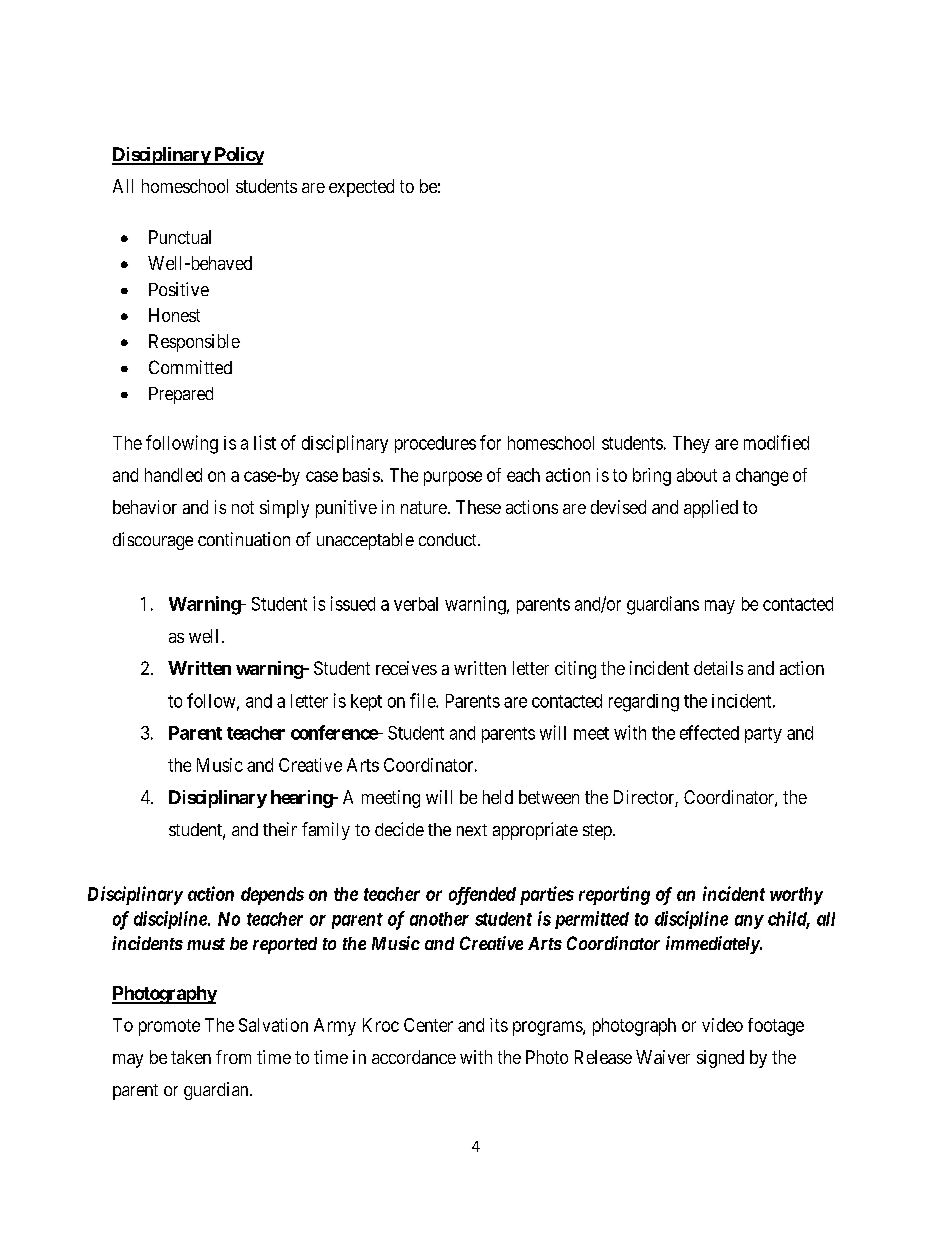 This screenshot has height=1233, width=952. I want to click on details, so click(718, 668).
